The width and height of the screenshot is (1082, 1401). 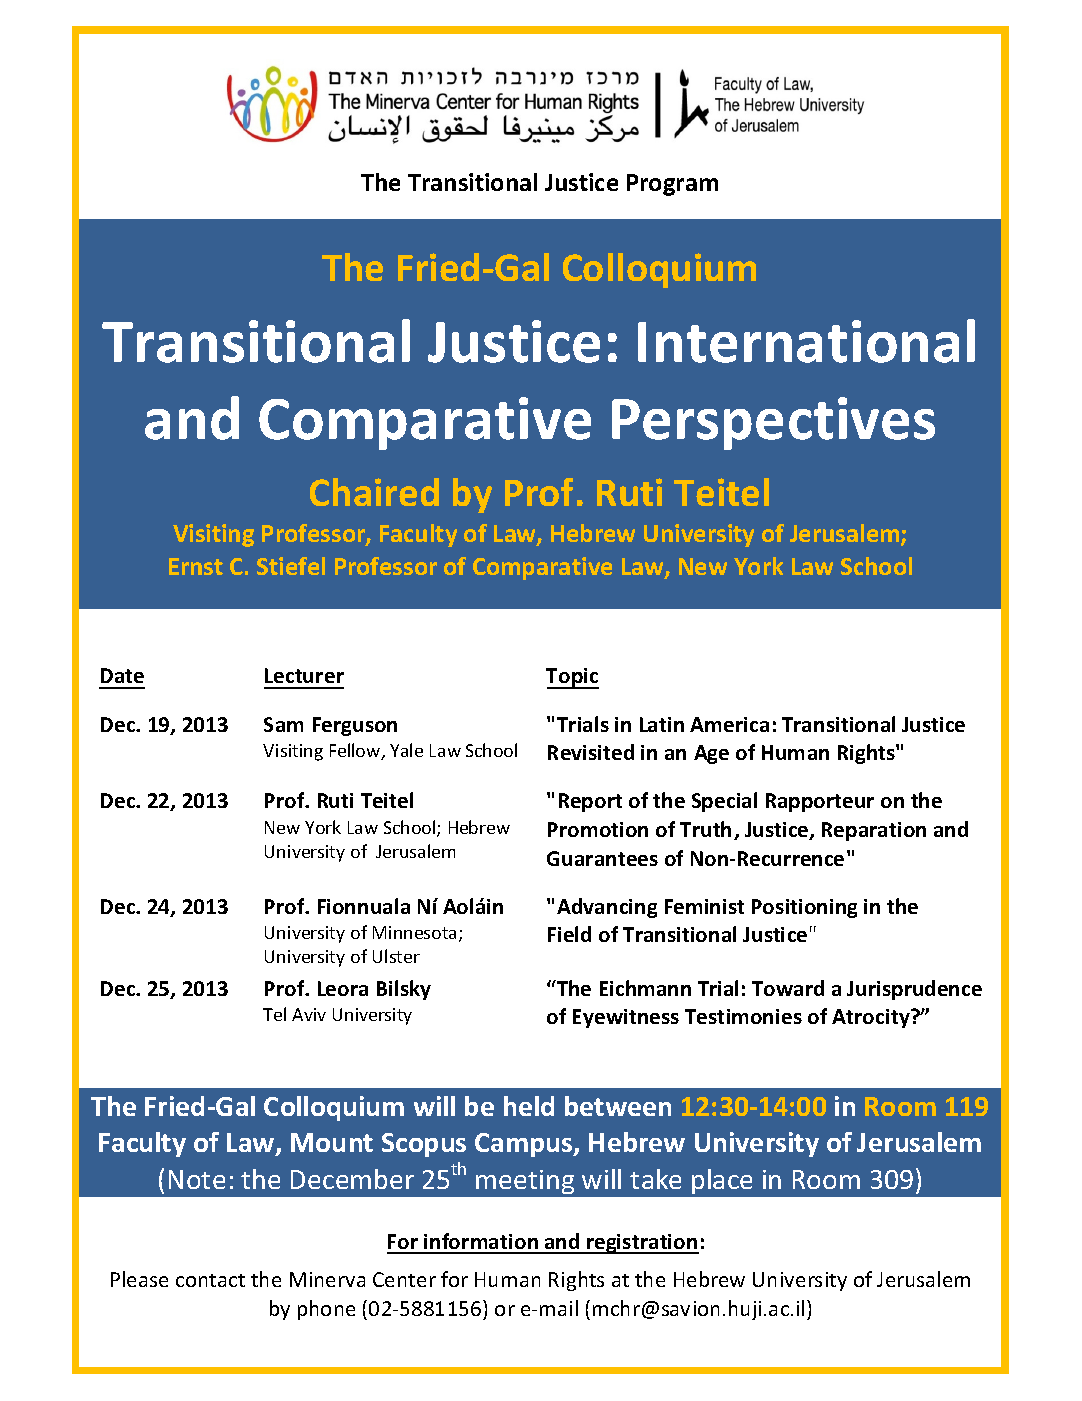 What do you see at coordinates (374, 492) in the screenshot?
I see `Chaired` at bounding box center [374, 492].
